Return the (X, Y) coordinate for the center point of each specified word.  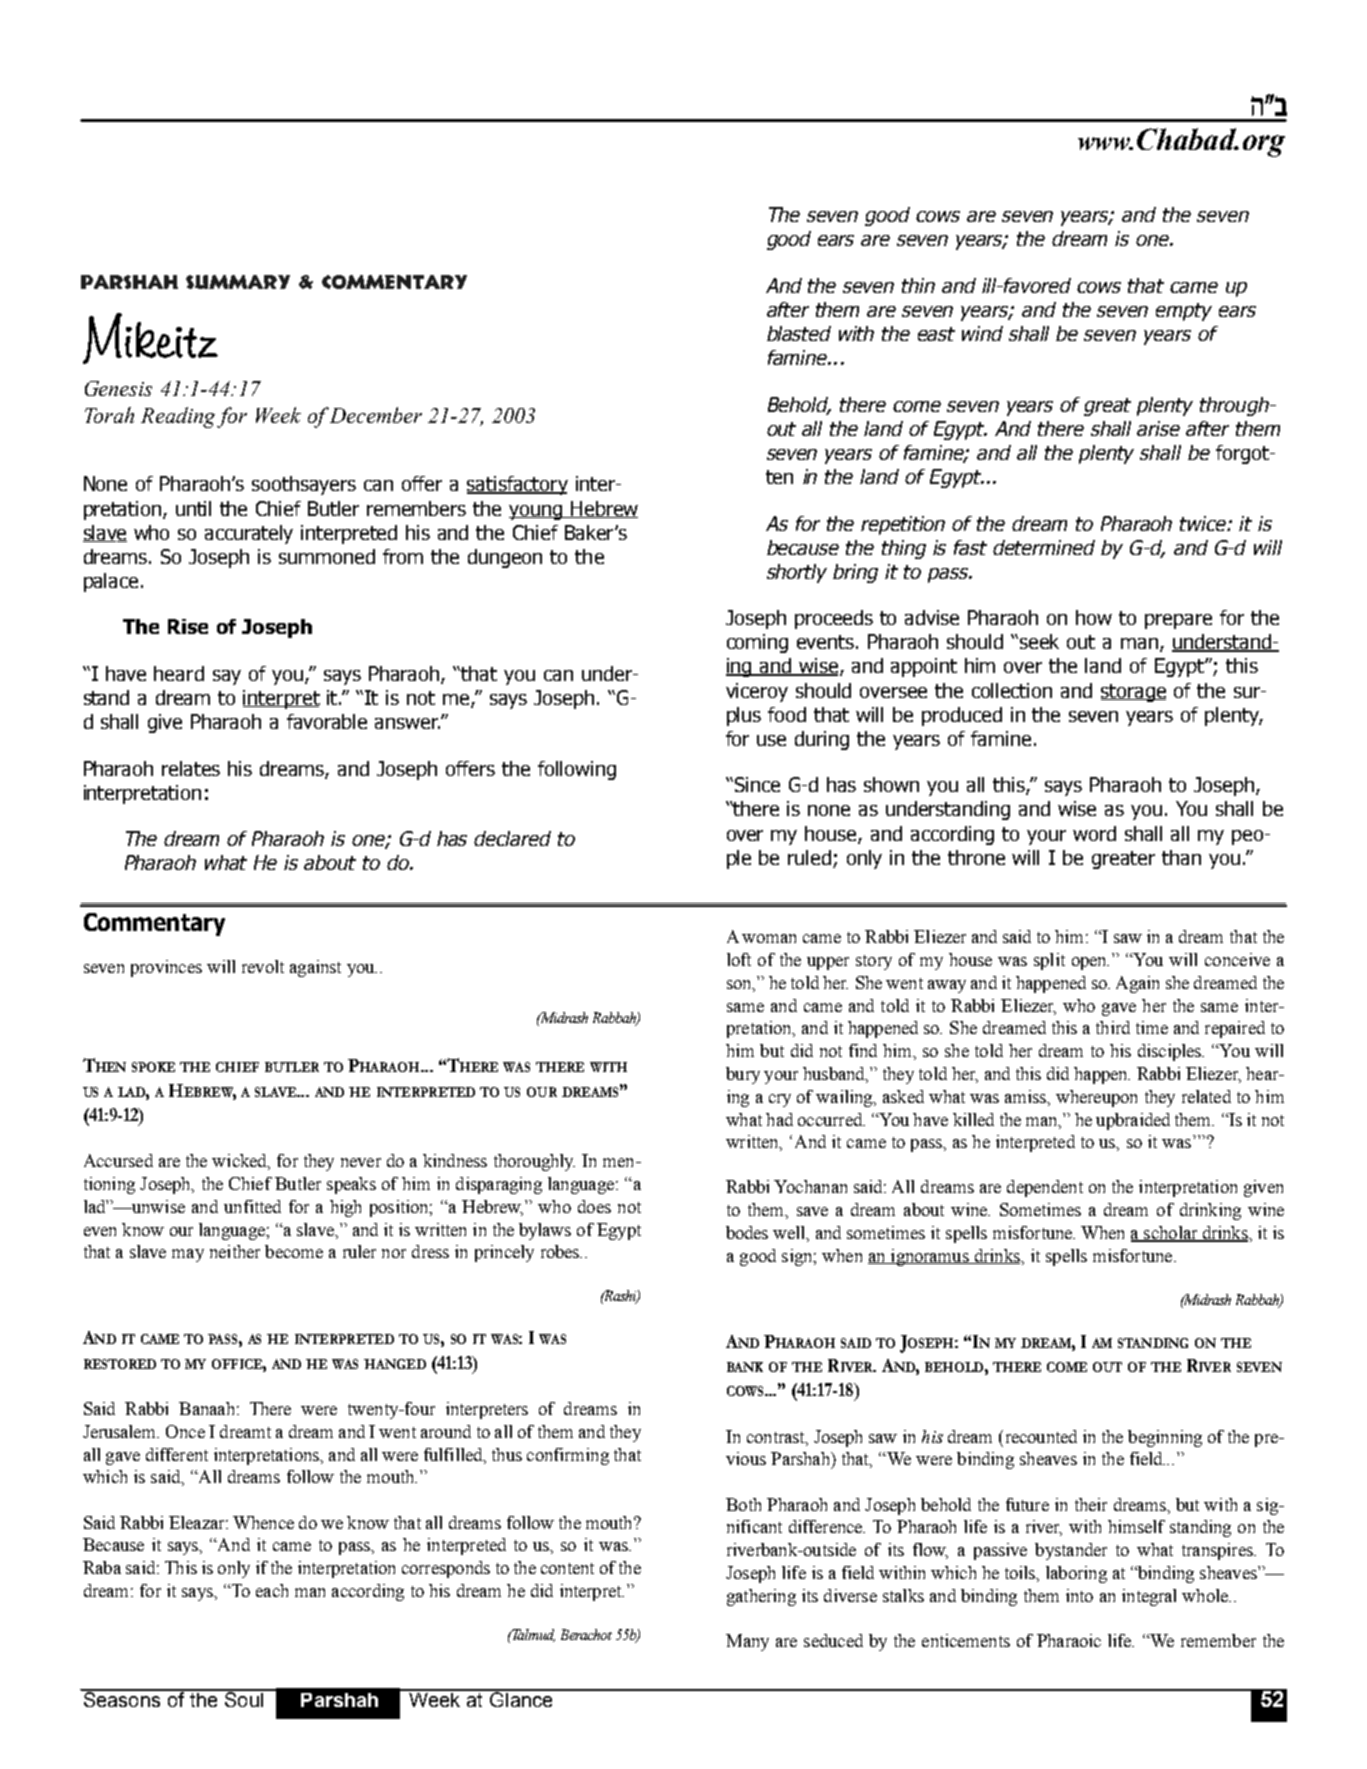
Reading (179, 417)
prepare (1178, 621)
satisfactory (517, 485)
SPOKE (153, 1067)
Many (747, 1642)
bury (743, 1075)
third (1113, 1027)
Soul (243, 1698)
